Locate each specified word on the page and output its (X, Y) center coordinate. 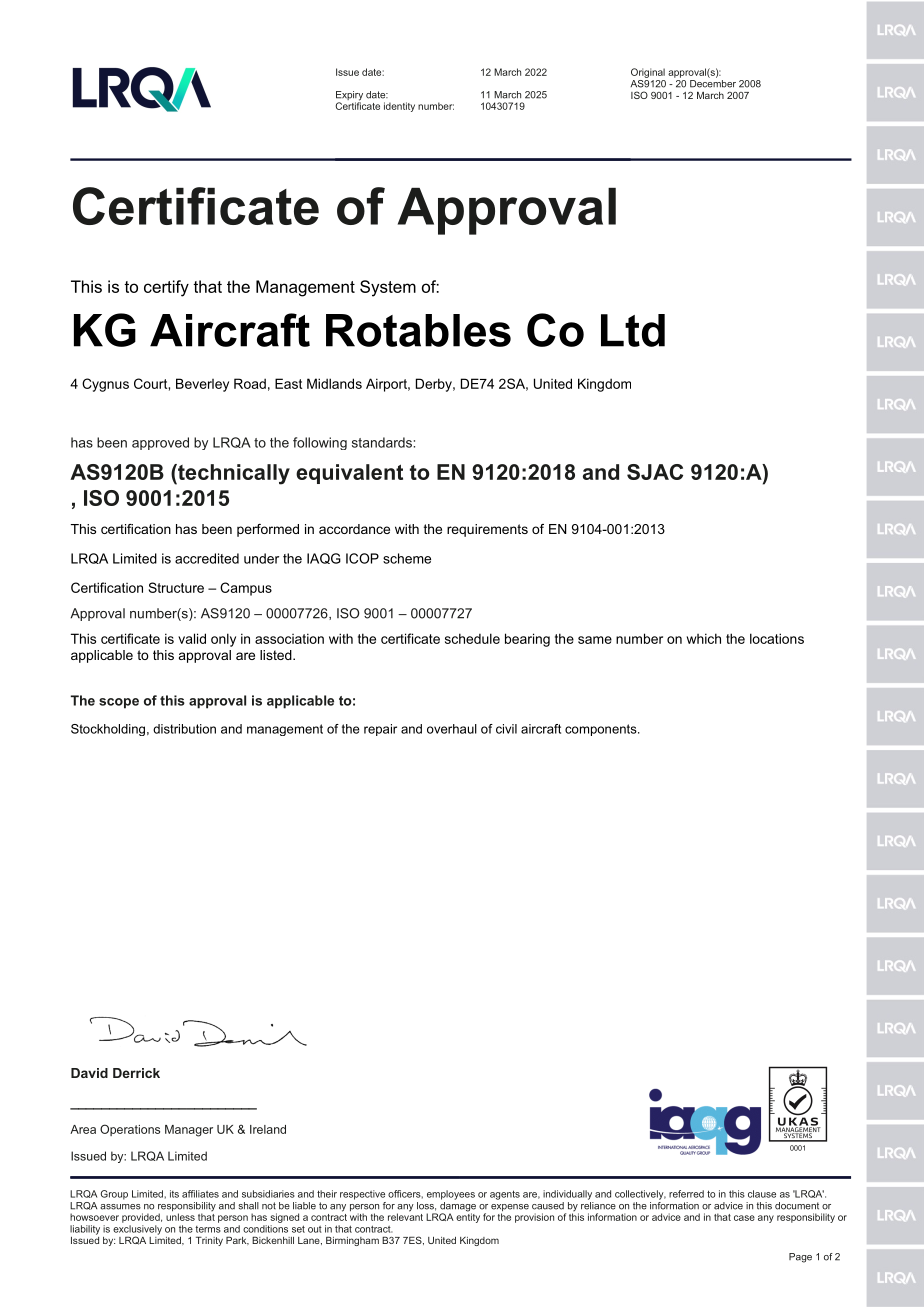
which (704, 638)
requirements (487, 530)
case (744, 1218)
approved (160, 443)
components (602, 730)
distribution (184, 729)
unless (180, 1217)
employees (451, 1195)
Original (648, 73)
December (713, 82)
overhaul (452, 729)
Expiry (349, 97)
